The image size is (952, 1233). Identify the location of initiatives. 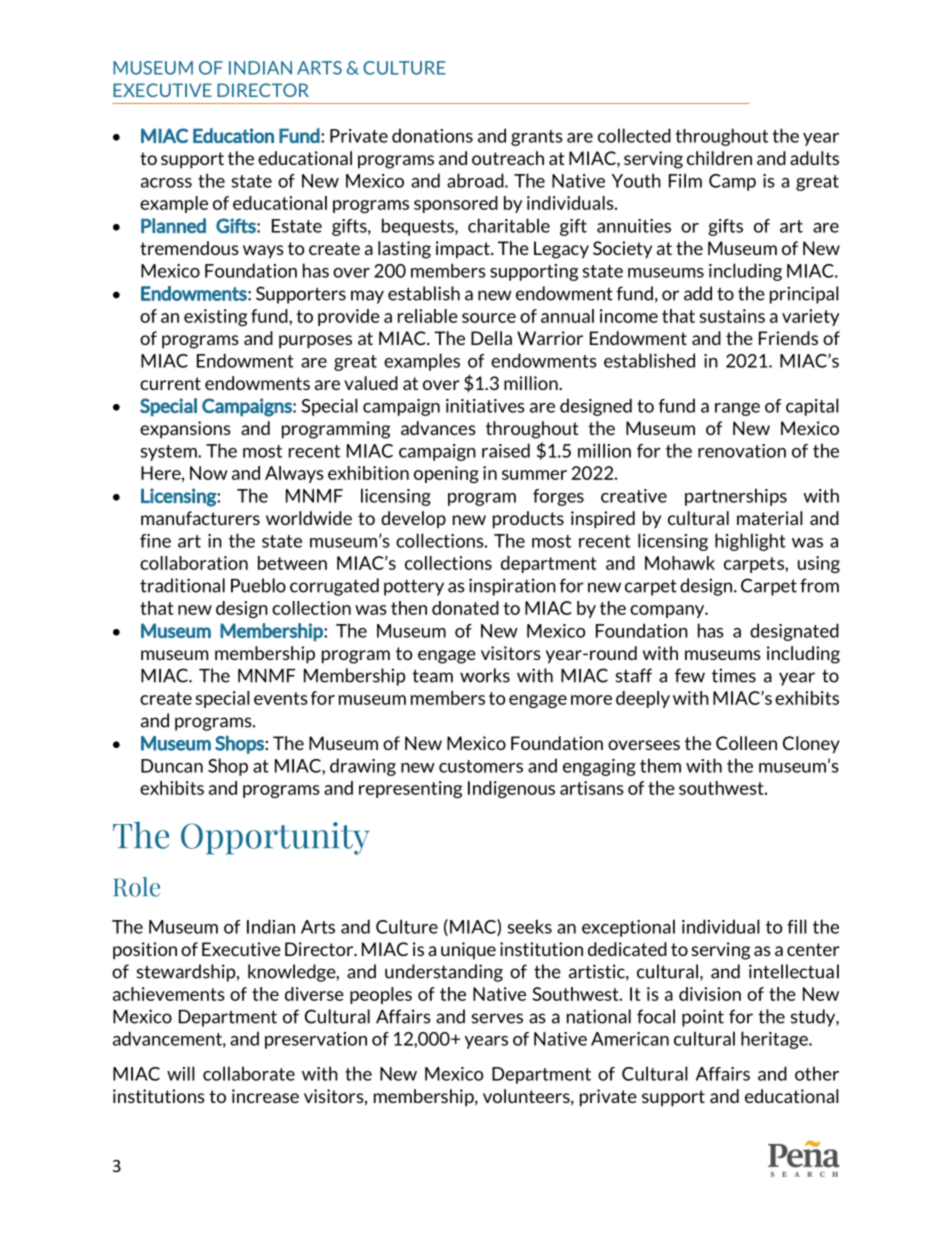
(485, 406).
